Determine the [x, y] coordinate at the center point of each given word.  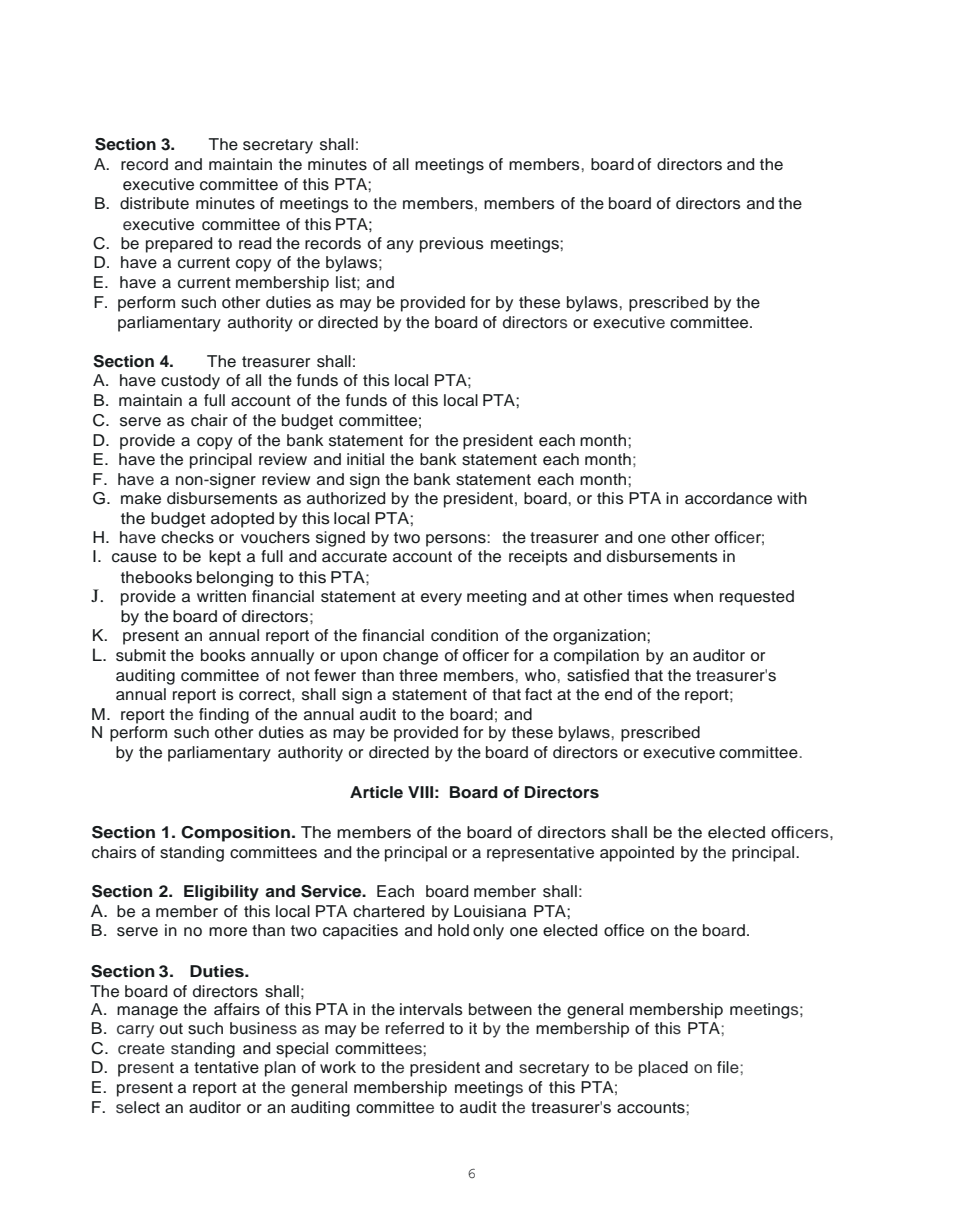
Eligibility [221, 893]
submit [141, 655]
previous [452, 245]
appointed [637, 854]
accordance [728, 498]
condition [464, 635]
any [400, 246]
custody [190, 382]
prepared [179, 245]
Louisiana [490, 911]
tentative [226, 1067]
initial [365, 459]
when [693, 596]
